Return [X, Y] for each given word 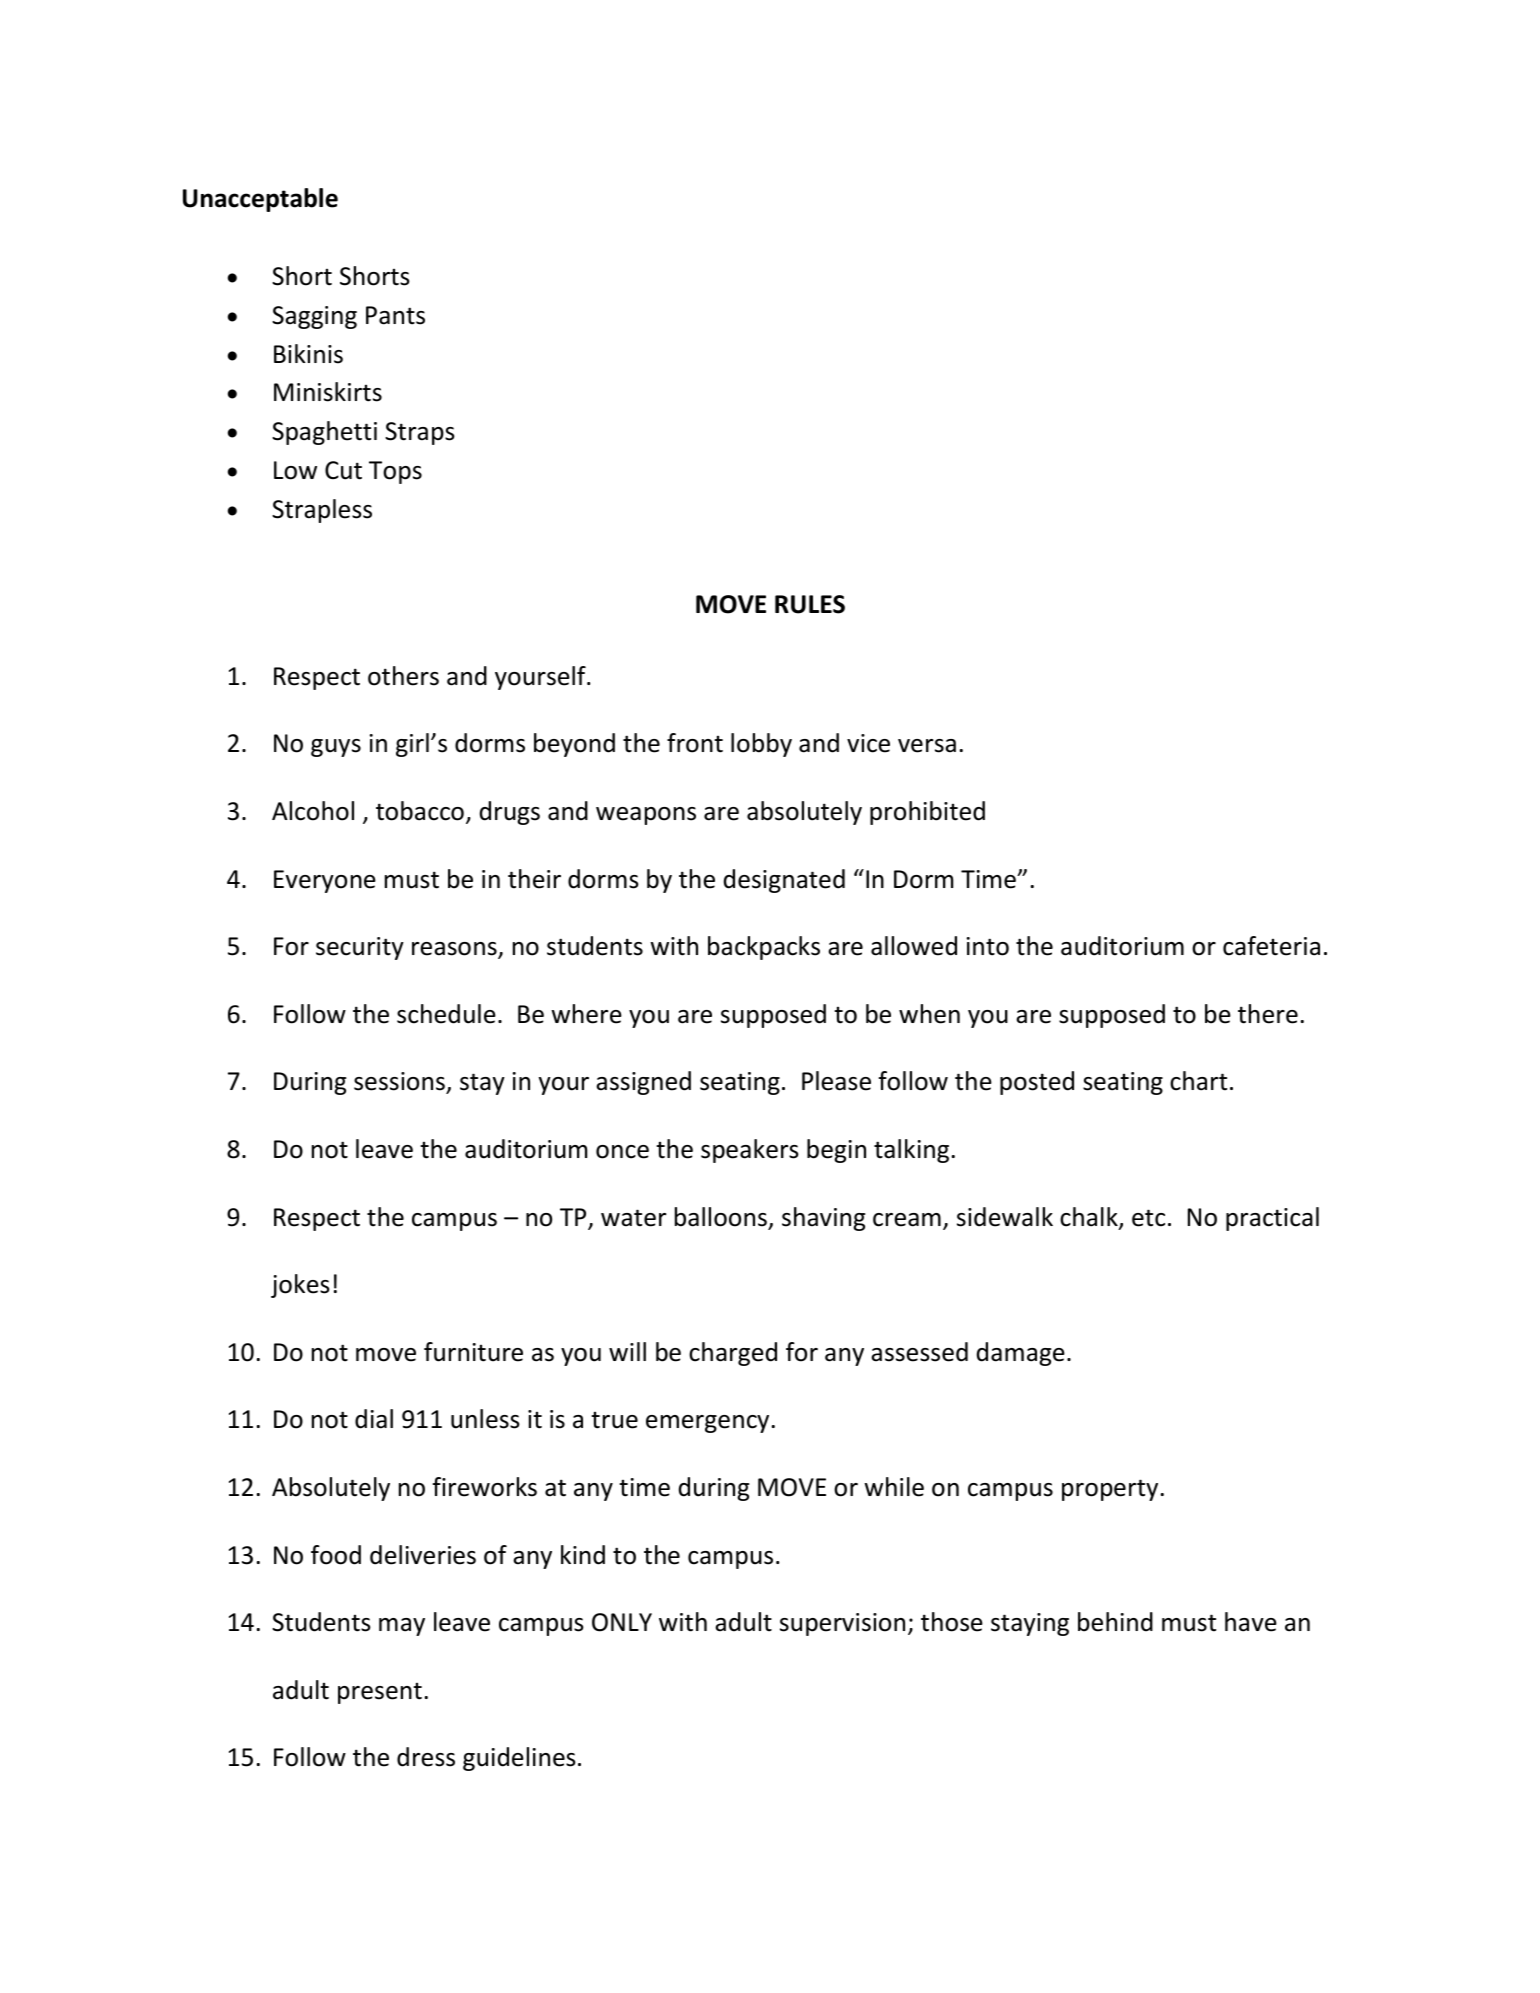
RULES [810, 604]
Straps [420, 433]
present [380, 1693]
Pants [395, 315]
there [1268, 1014]
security [360, 948]
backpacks [764, 948]
